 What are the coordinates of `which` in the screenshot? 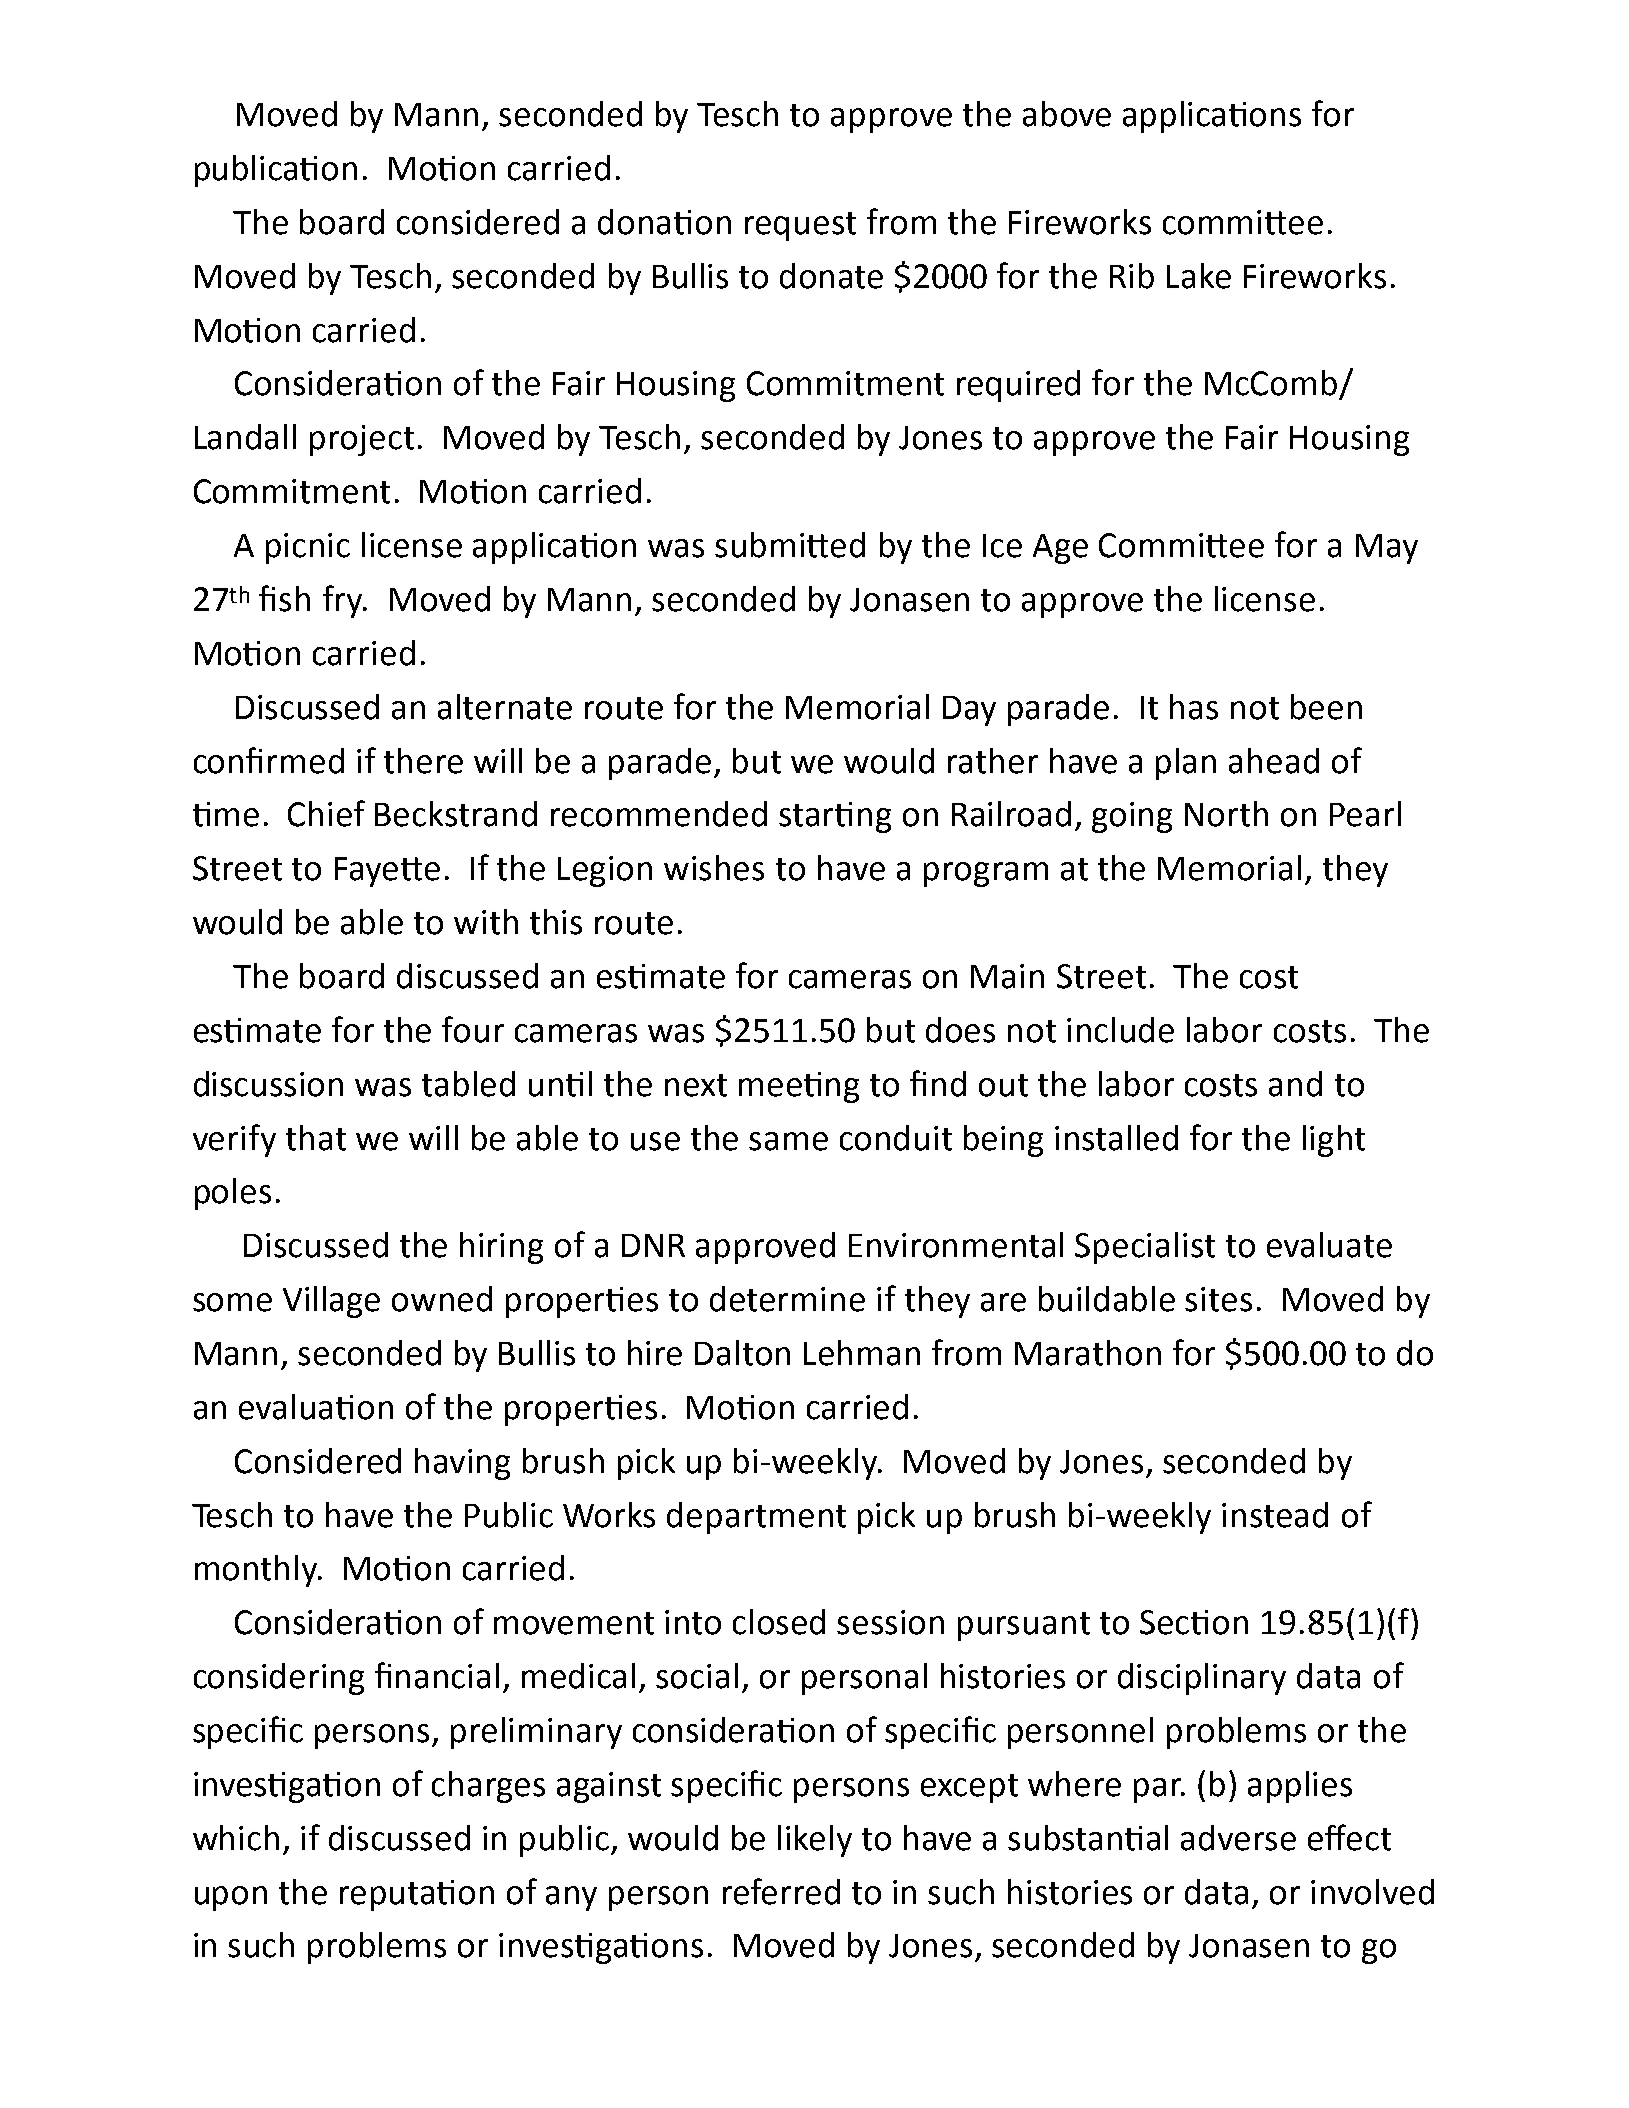 It's located at (236, 1838).
